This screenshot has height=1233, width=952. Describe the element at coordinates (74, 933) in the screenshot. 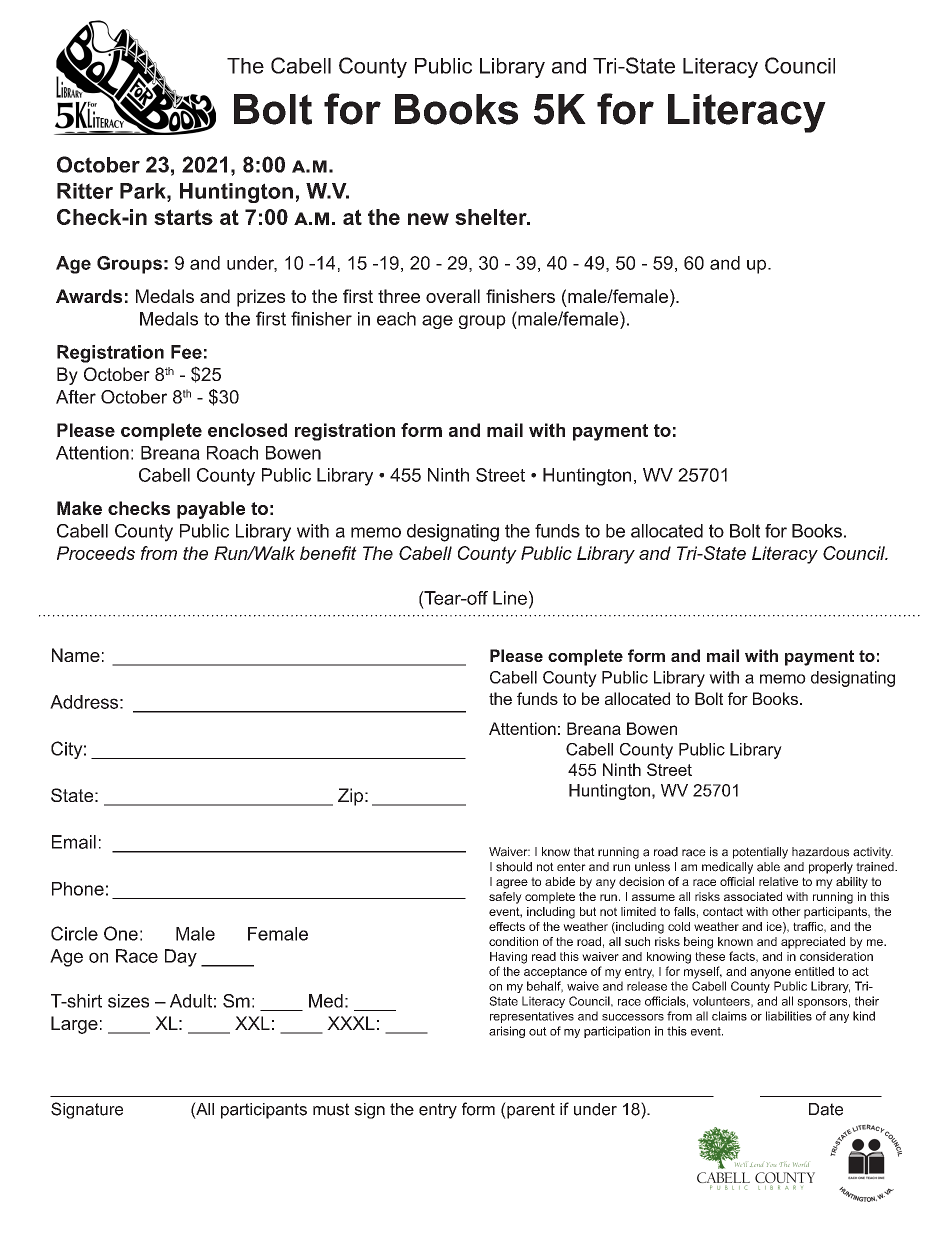

I see `Circle` at that location.
